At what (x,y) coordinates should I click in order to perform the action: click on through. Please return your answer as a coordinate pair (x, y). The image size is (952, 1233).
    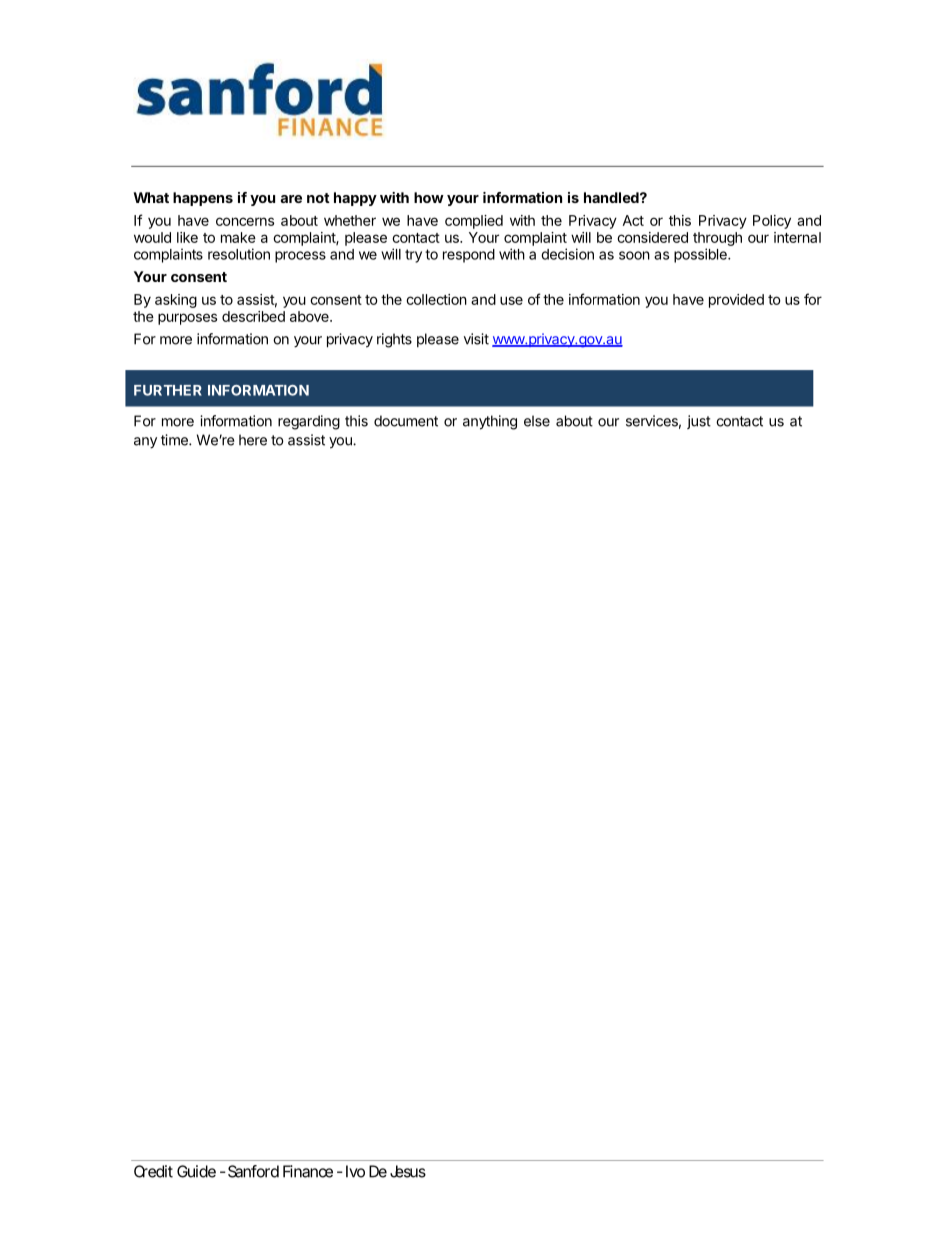
    Looking at the image, I should click on (717, 239).
